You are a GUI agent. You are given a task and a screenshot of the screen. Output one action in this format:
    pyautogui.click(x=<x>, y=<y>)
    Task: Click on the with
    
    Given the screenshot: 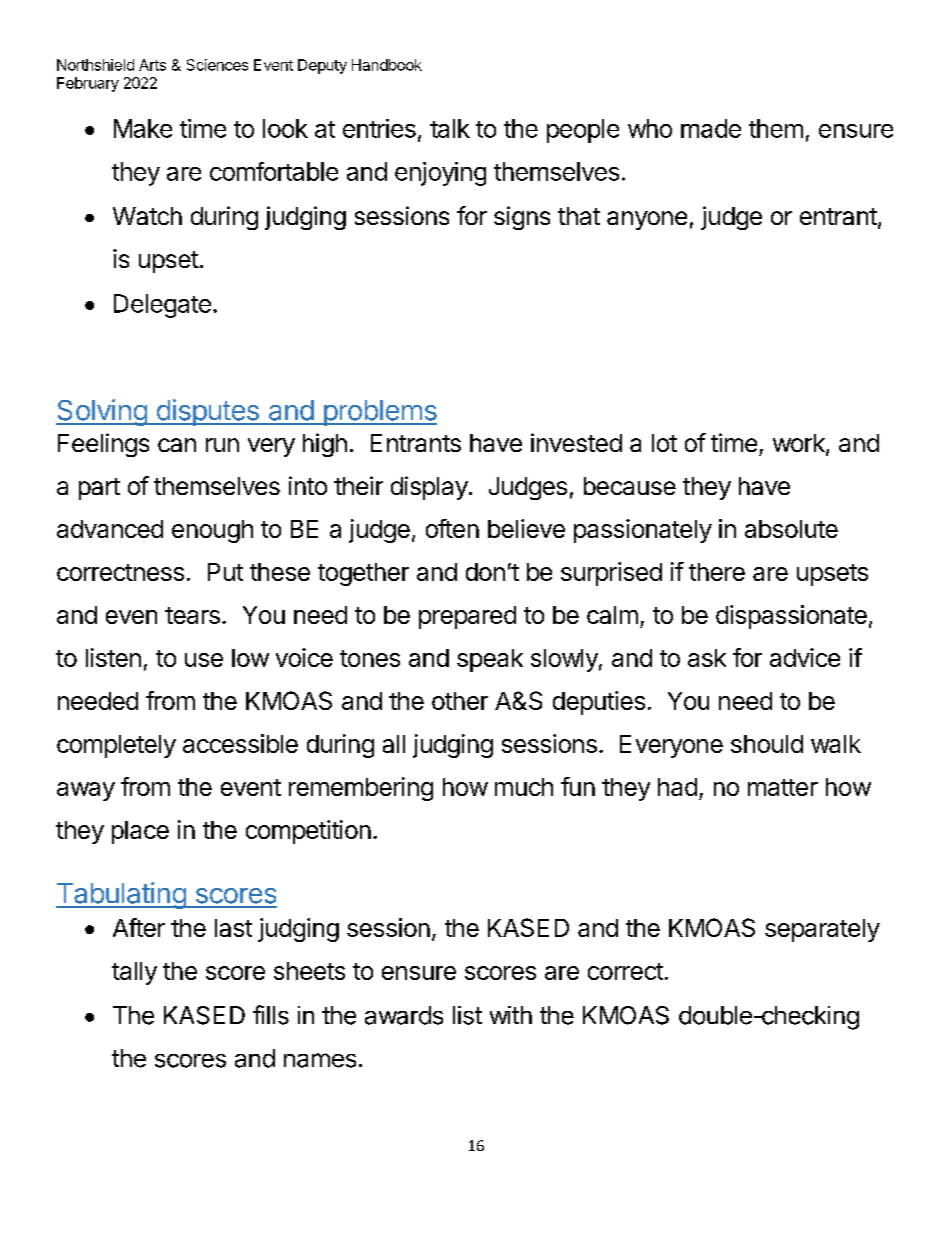 What is the action you would take?
    pyautogui.click(x=511, y=1015)
